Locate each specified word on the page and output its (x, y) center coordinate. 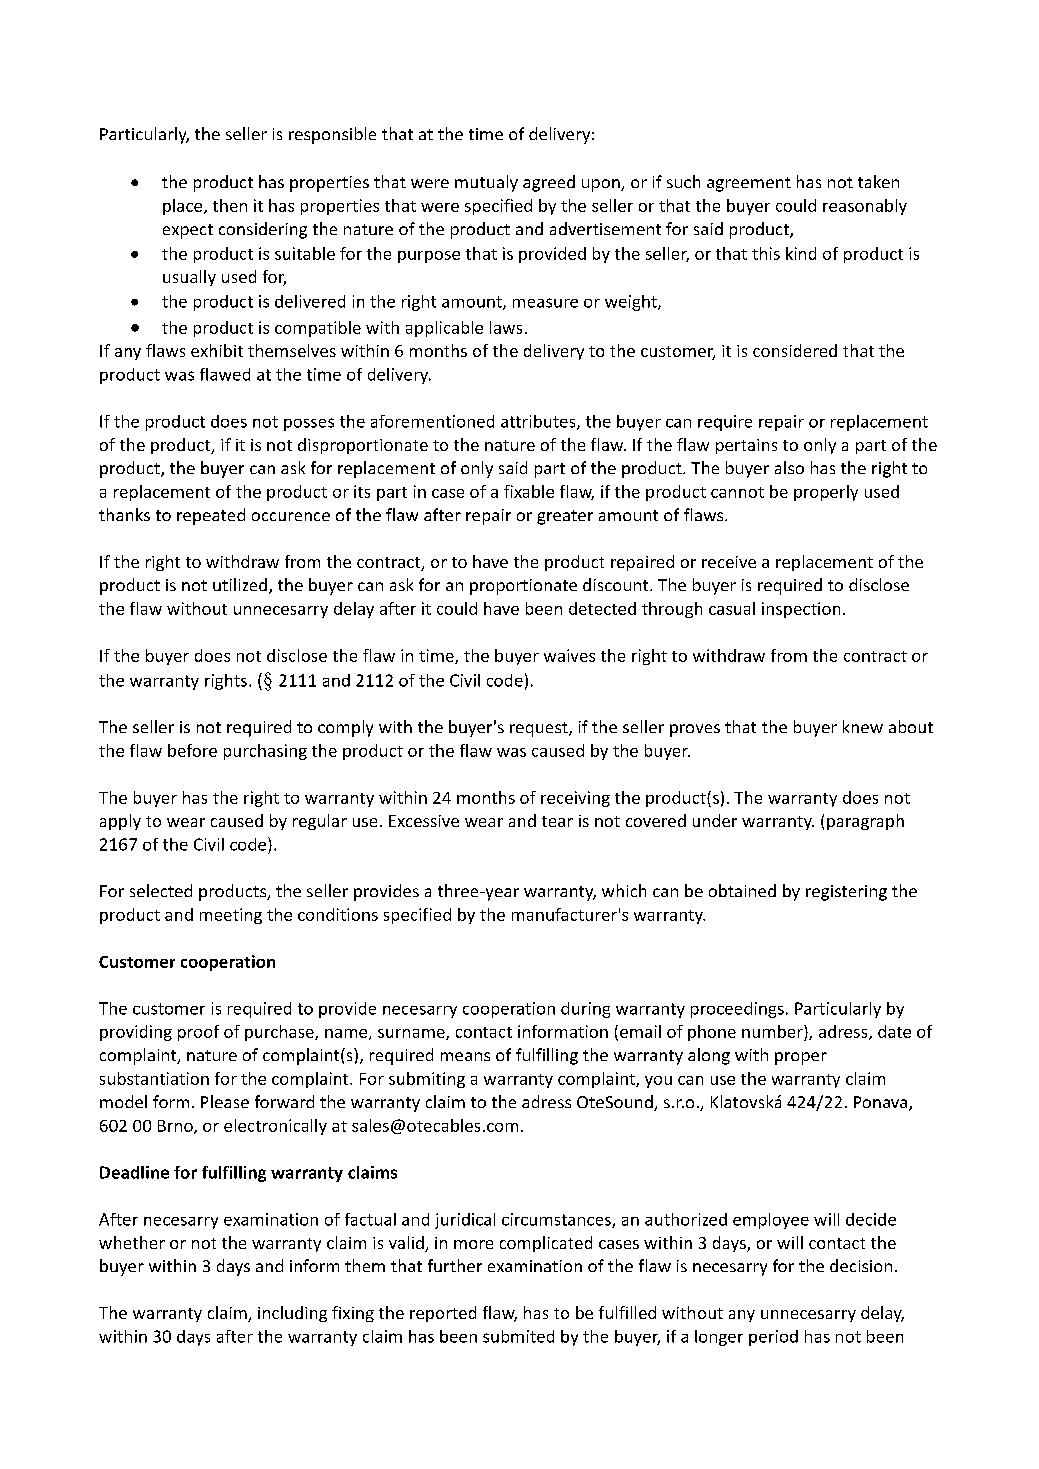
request (540, 729)
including (292, 1314)
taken (878, 181)
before (192, 750)
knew (863, 726)
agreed (549, 183)
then (230, 205)
